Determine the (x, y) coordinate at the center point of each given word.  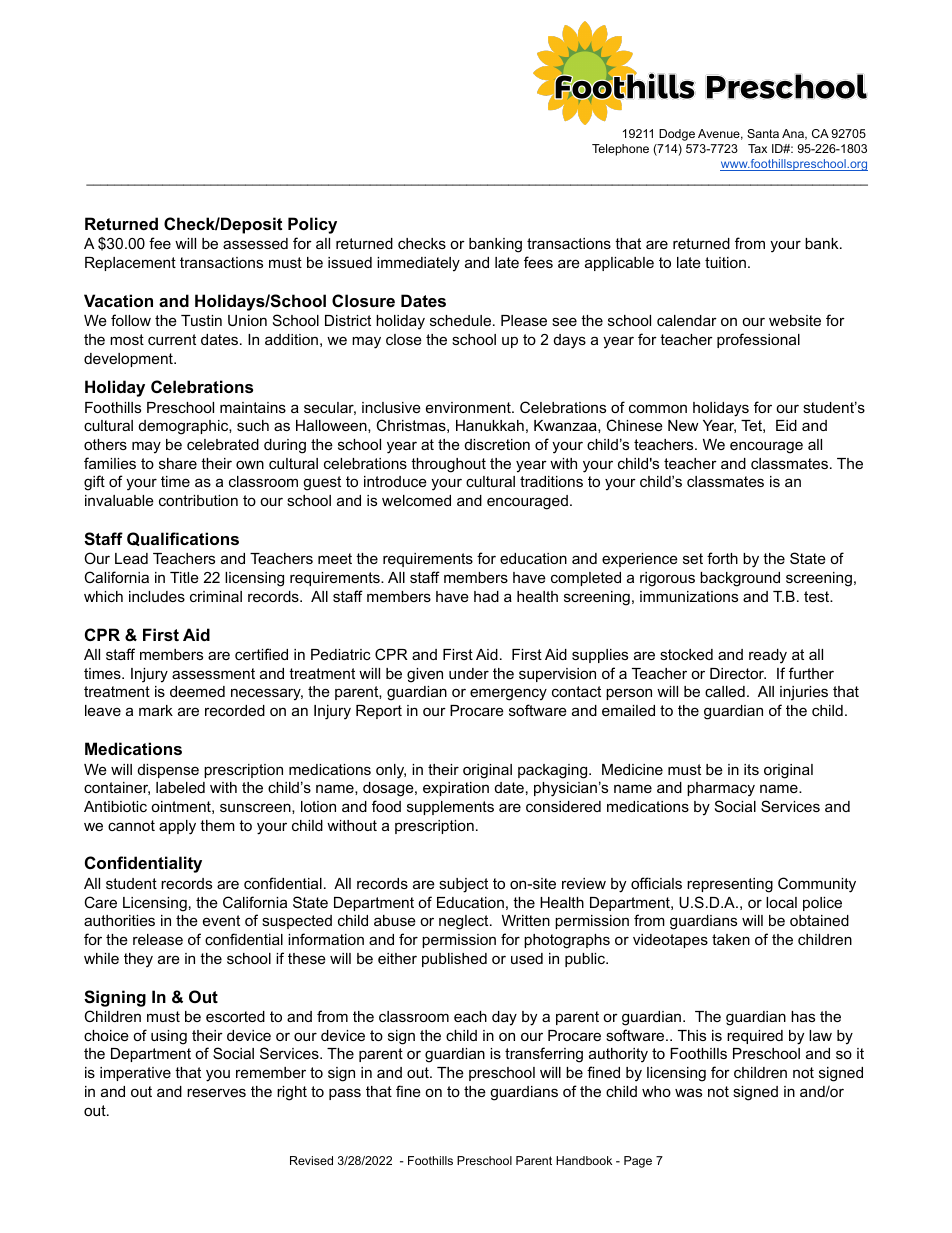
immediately (418, 264)
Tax (757, 148)
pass (345, 1094)
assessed (255, 243)
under (469, 673)
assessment (213, 673)
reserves (216, 1092)
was (688, 1092)
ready (768, 656)
